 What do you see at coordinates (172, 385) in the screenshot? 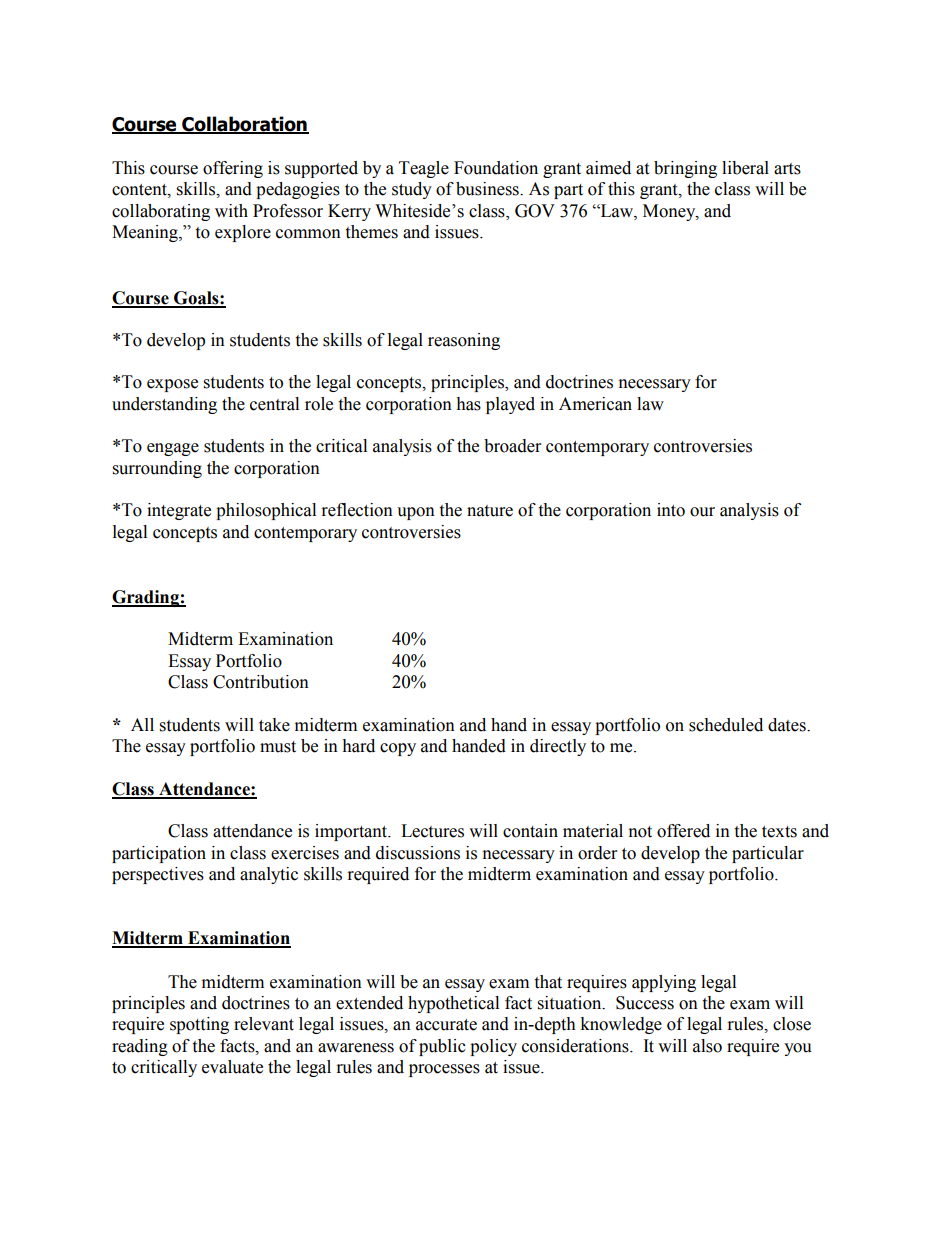
I see `expose` at bounding box center [172, 385].
